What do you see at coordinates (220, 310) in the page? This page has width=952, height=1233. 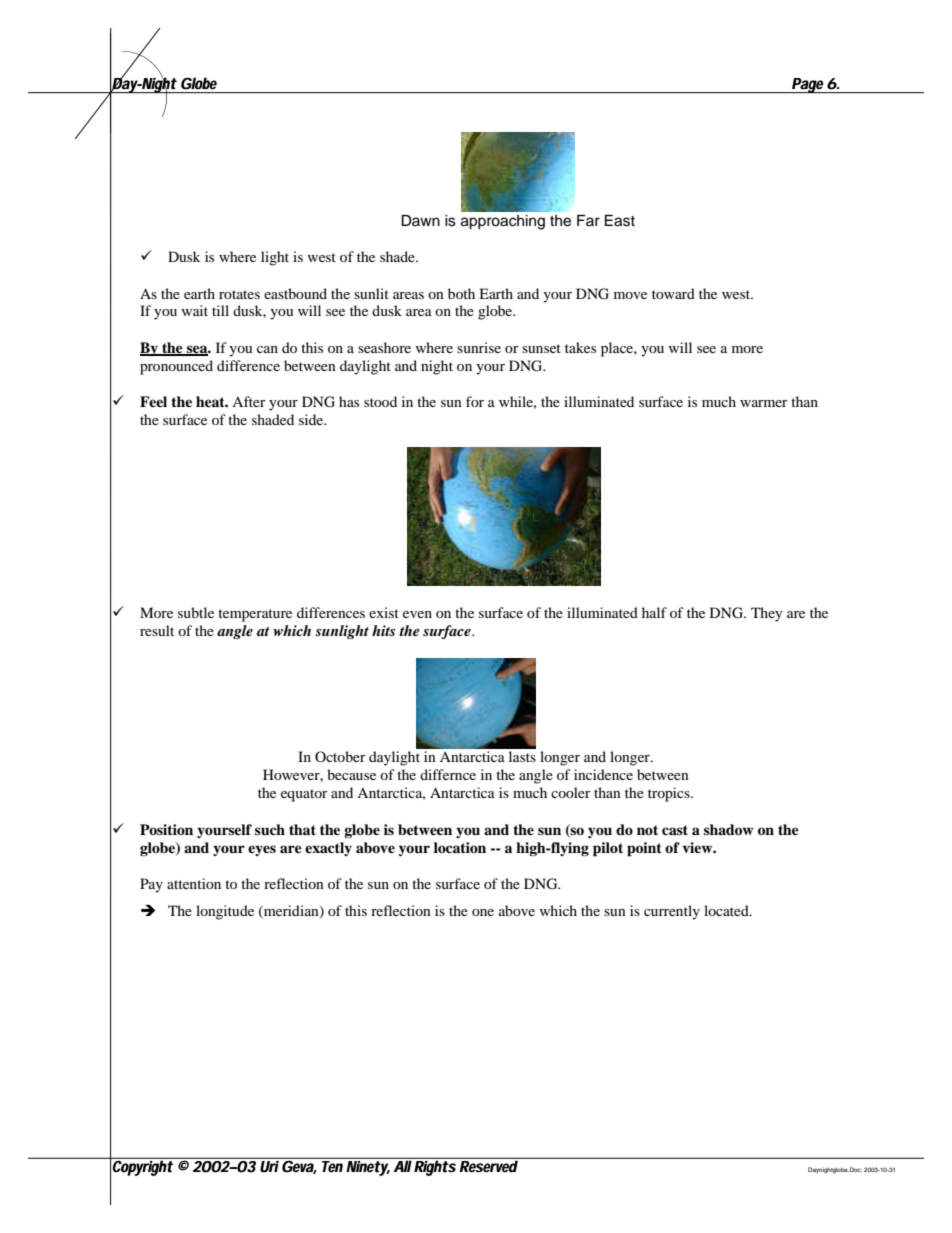 I see `till` at bounding box center [220, 310].
